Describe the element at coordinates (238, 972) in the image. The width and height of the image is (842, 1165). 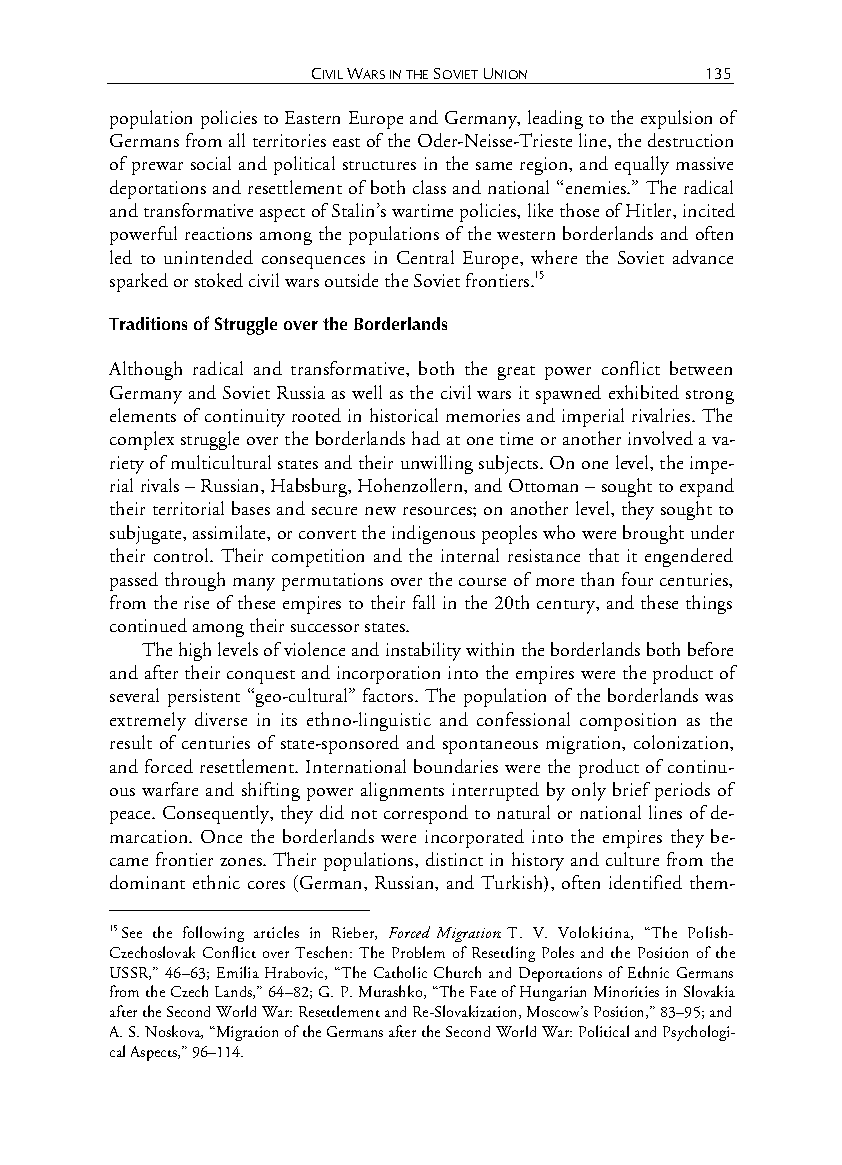
I see `Emilia` at that location.
